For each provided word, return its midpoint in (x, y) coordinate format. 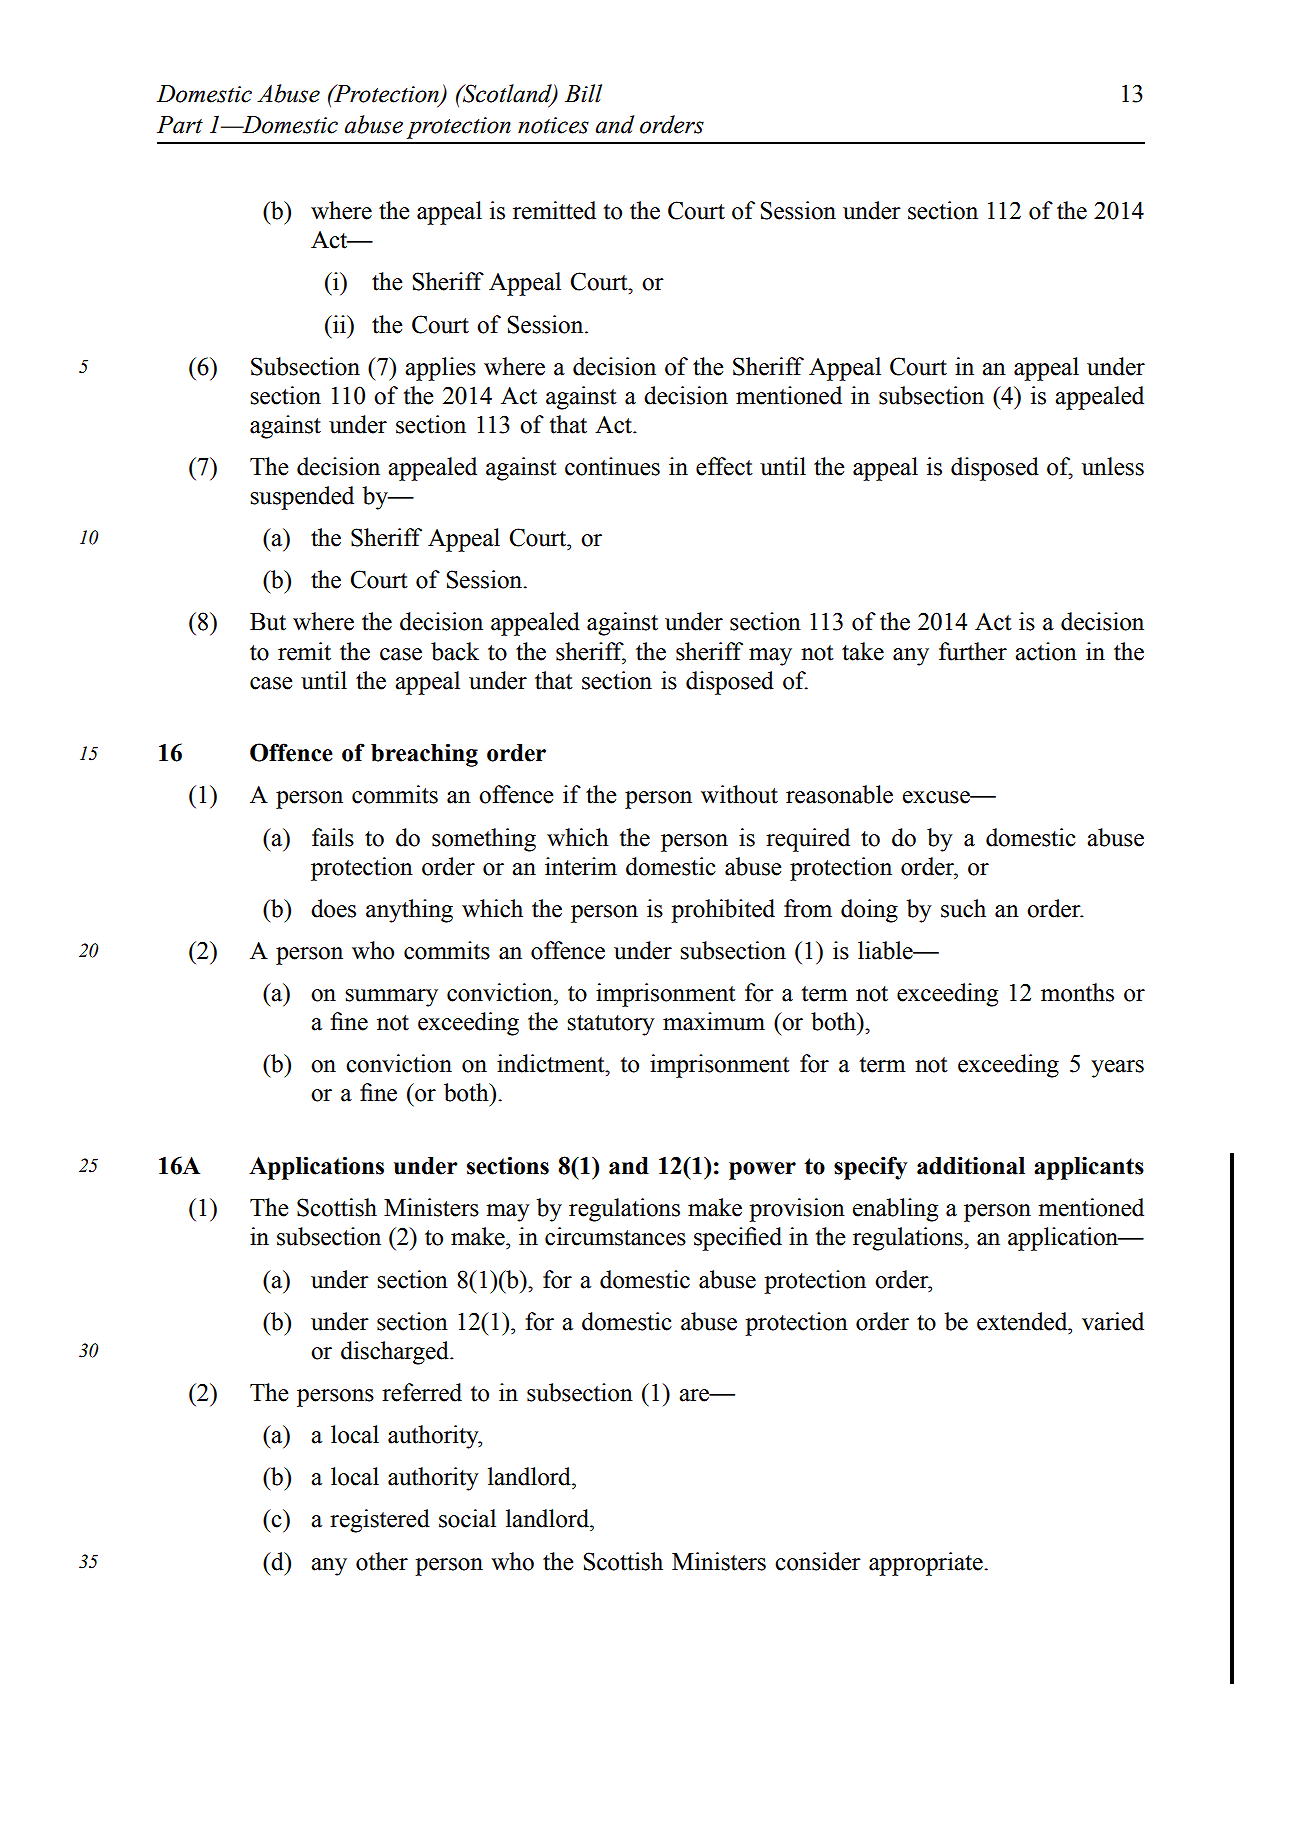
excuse (937, 797)
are (695, 1395)
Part (180, 125)
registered (380, 1521)
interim (581, 866)
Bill (583, 93)
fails (333, 837)
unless (1113, 466)
